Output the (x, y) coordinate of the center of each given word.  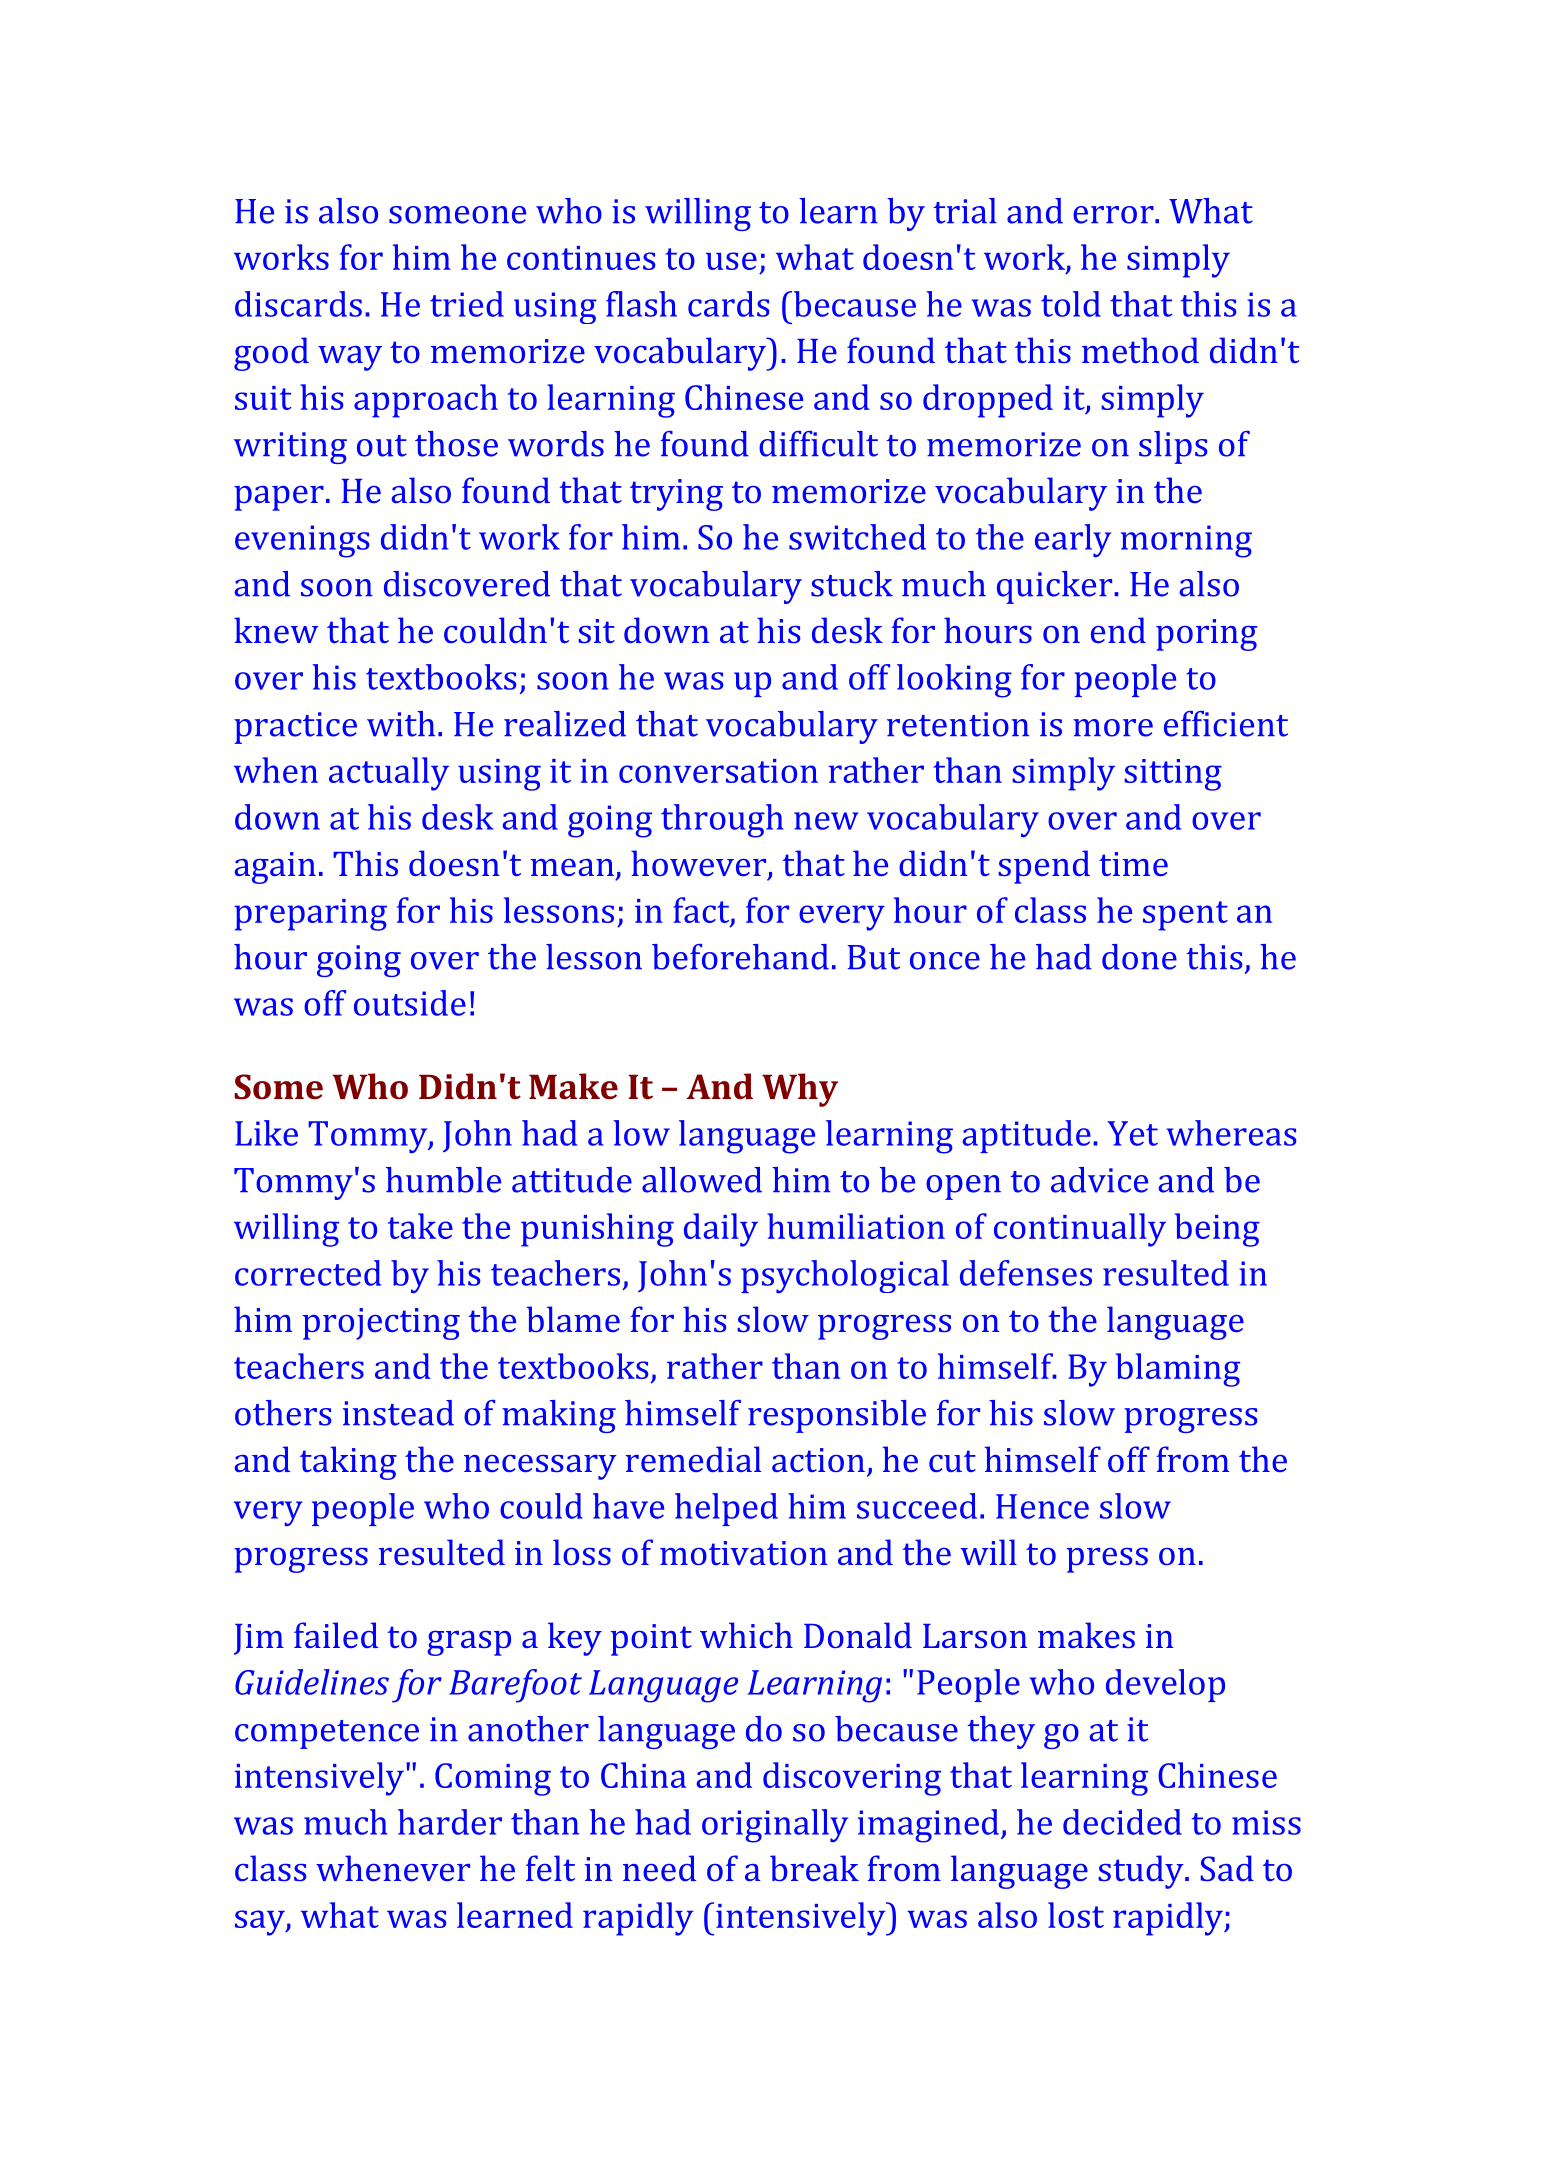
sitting (1173, 775)
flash (641, 304)
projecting (381, 1324)
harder (450, 1822)
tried (467, 304)
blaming (1178, 1370)
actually (389, 774)
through (722, 821)
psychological (845, 1276)
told (1071, 304)
